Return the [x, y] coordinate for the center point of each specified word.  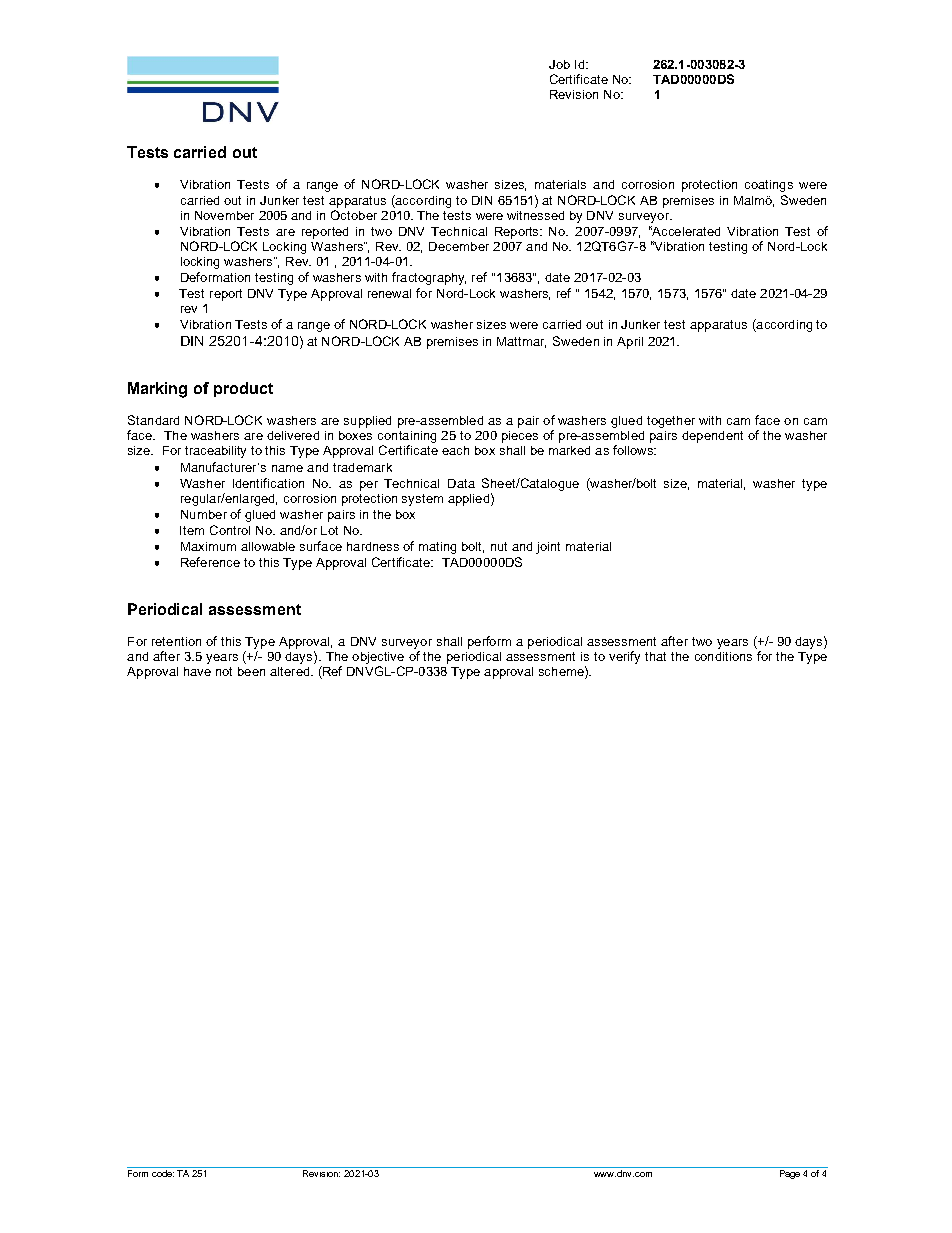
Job [559, 64]
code [163, 1173]
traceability [215, 452]
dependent [712, 437]
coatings [769, 186]
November [224, 215]
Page [790, 1174]
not [224, 671]
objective [378, 658]
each [455, 450]
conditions [723, 656]
